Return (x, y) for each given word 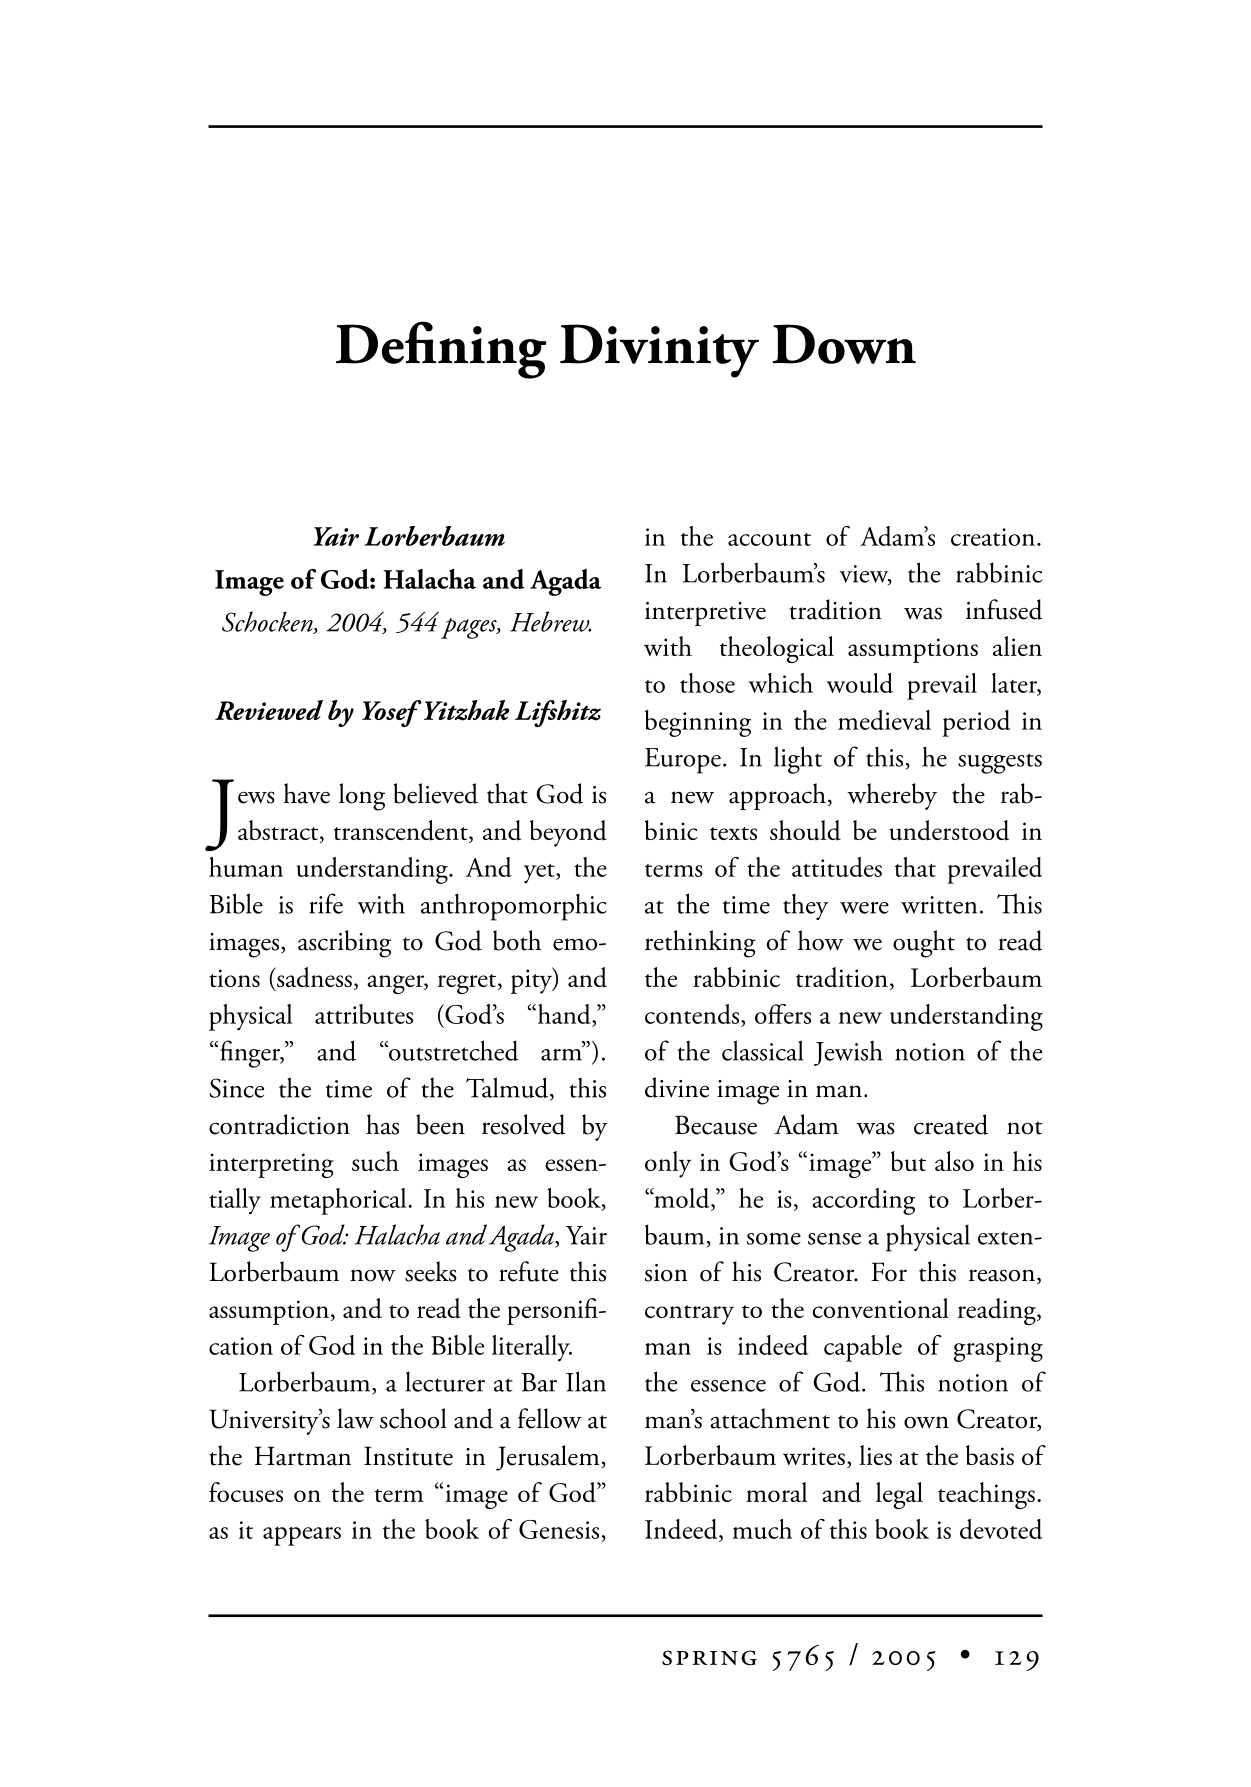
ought (924, 944)
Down (844, 344)
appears (302, 1536)
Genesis (559, 1529)
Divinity (659, 351)
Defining (441, 350)
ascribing (344, 944)
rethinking (700, 944)
